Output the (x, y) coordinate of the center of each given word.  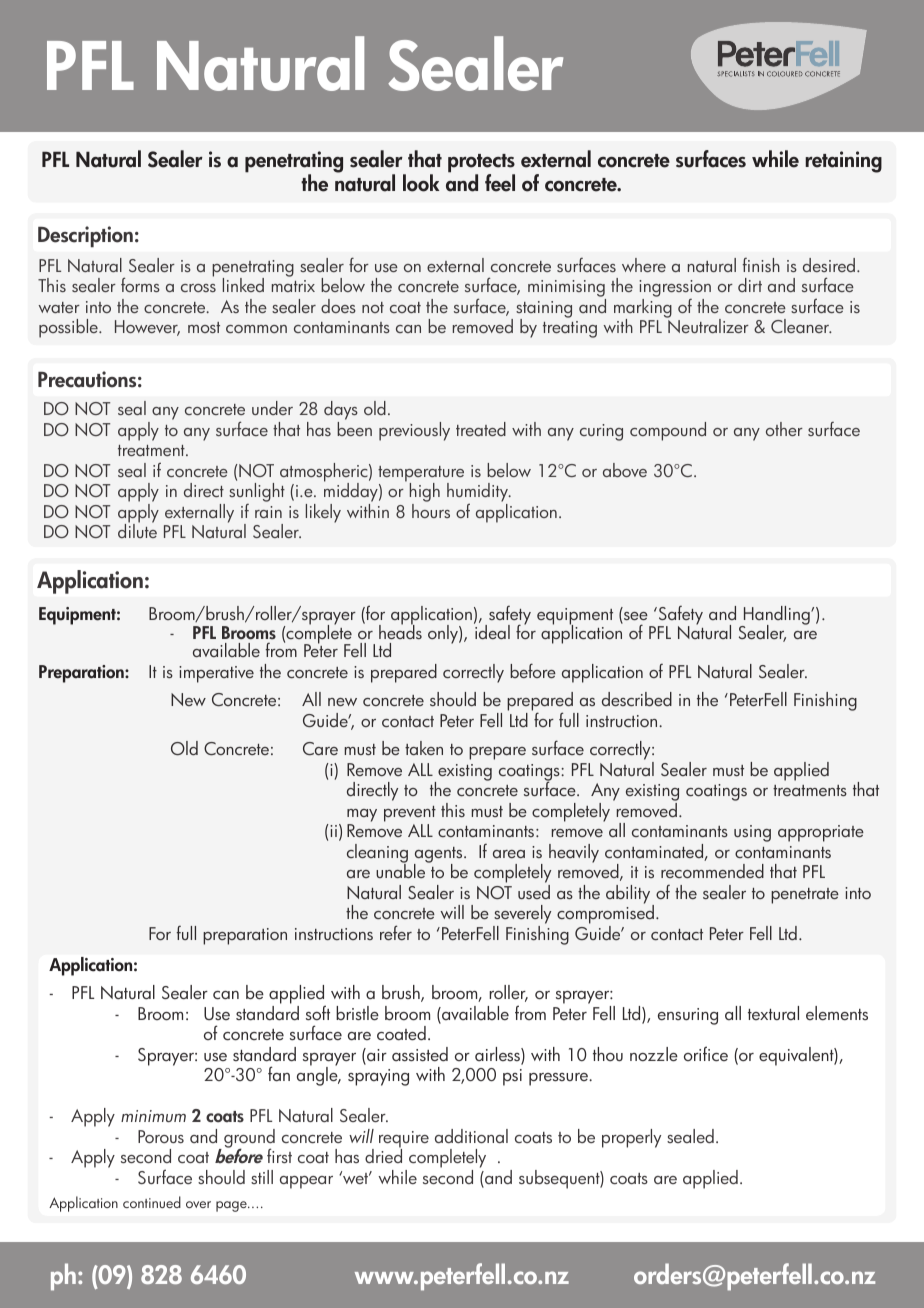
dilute (137, 530)
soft (318, 1012)
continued (152, 1202)
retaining (843, 162)
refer (396, 932)
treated (481, 429)
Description (85, 237)
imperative (216, 674)
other (784, 429)
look (421, 183)
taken (424, 748)
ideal (492, 631)
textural (773, 1013)
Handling (777, 617)
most (204, 327)
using (752, 833)
